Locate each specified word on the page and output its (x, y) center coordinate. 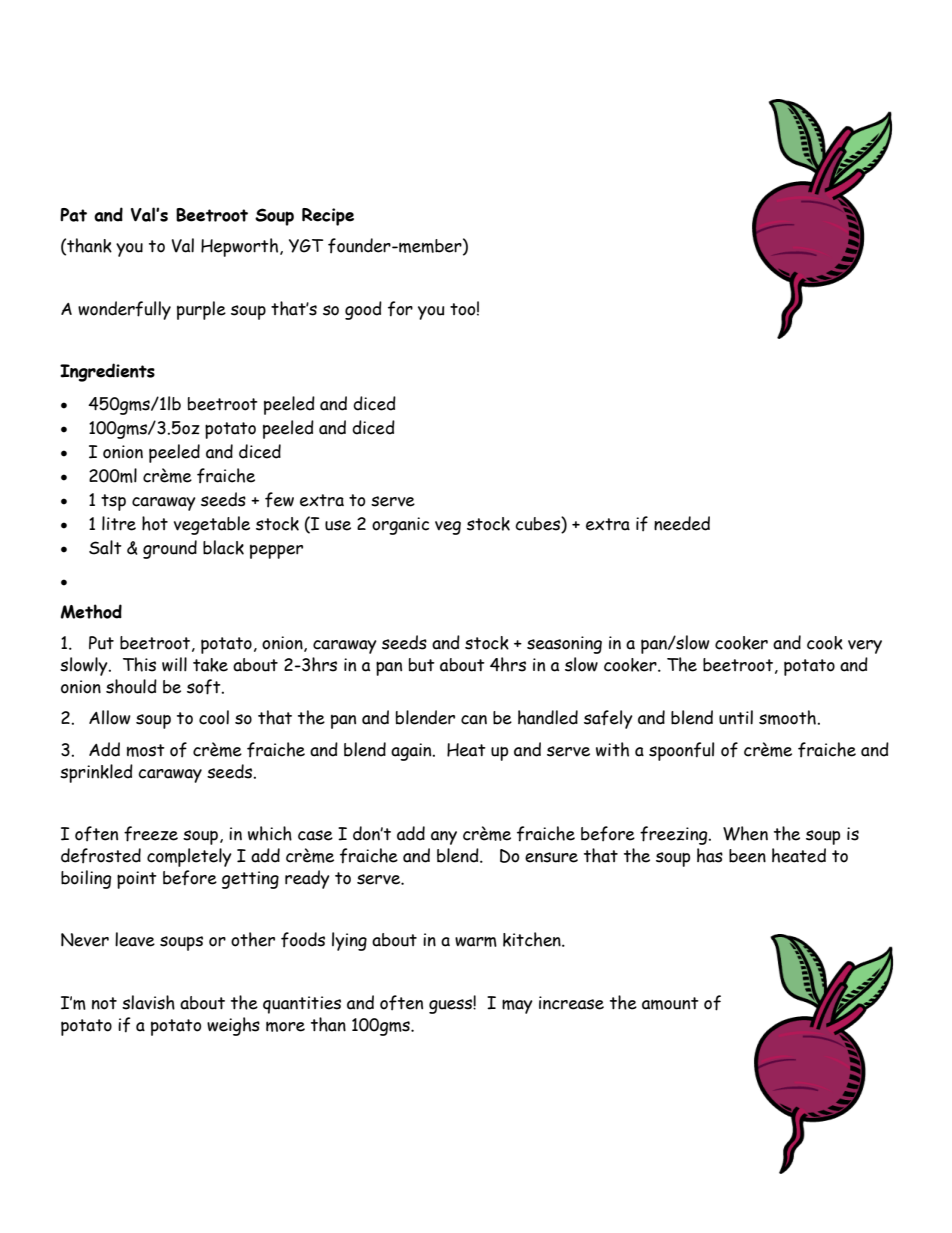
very (865, 647)
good (363, 310)
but (422, 665)
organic (400, 526)
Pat (73, 215)
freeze (151, 834)
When (745, 833)
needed (682, 523)
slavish (148, 1002)
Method (91, 611)
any (444, 838)
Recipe (328, 217)
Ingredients (107, 372)
